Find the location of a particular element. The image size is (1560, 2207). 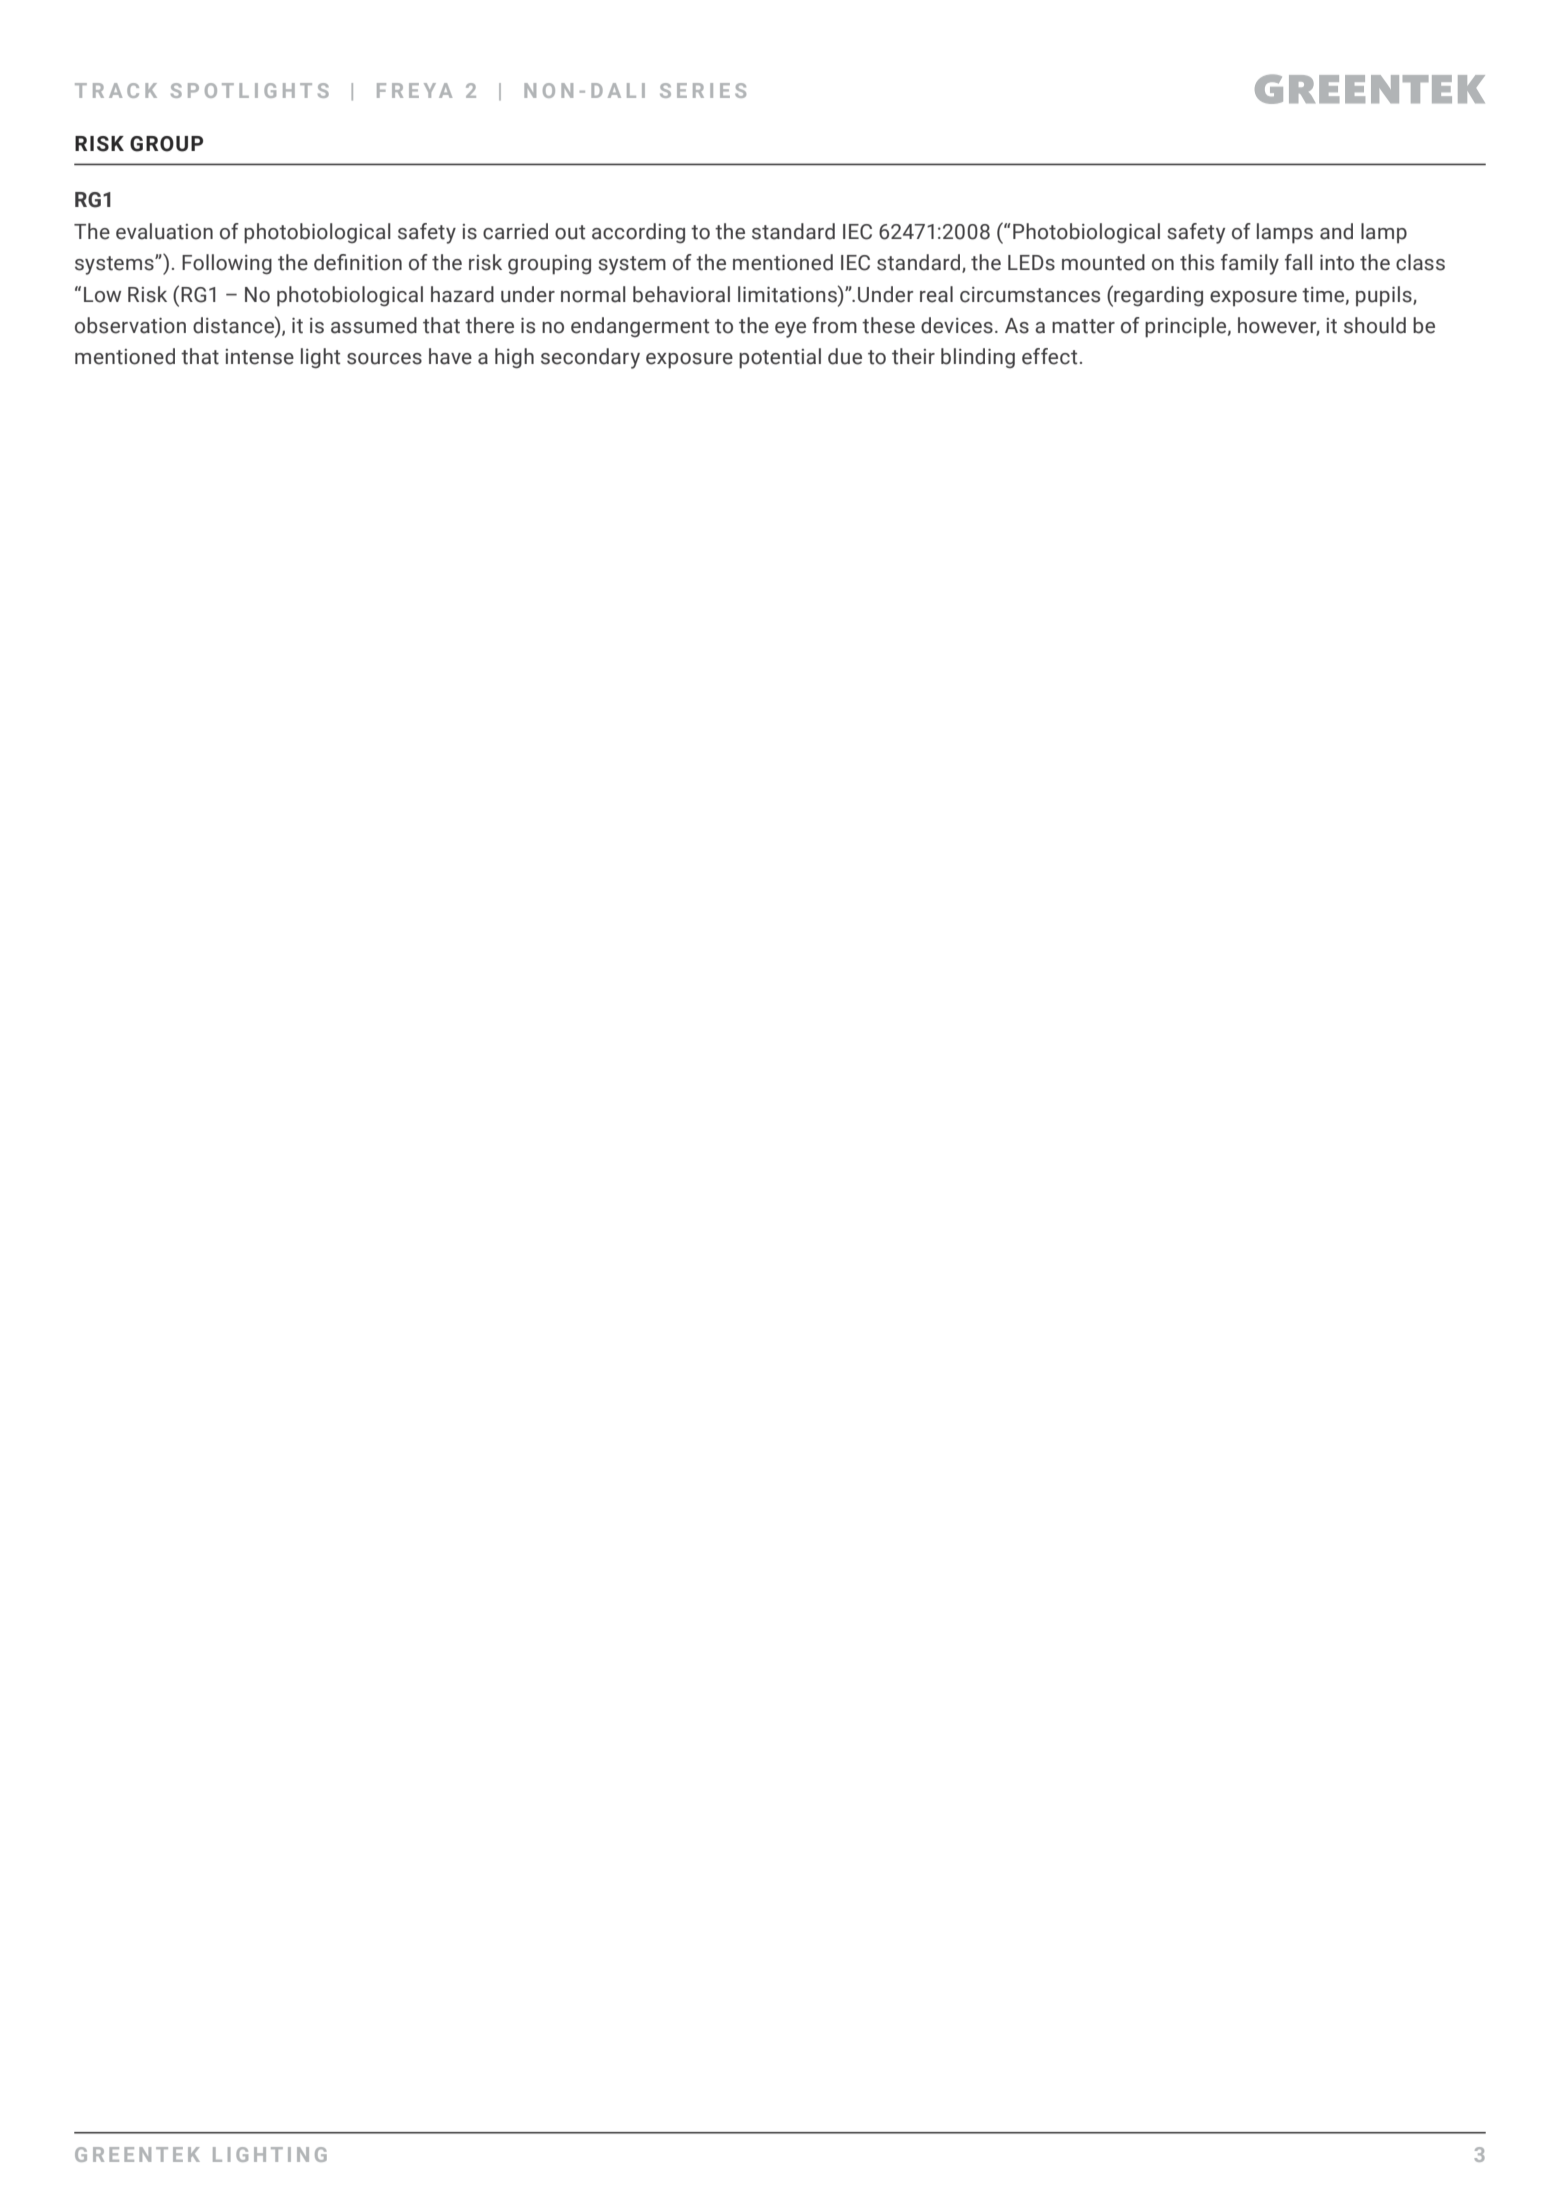

family is located at coordinates (1250, 264).
